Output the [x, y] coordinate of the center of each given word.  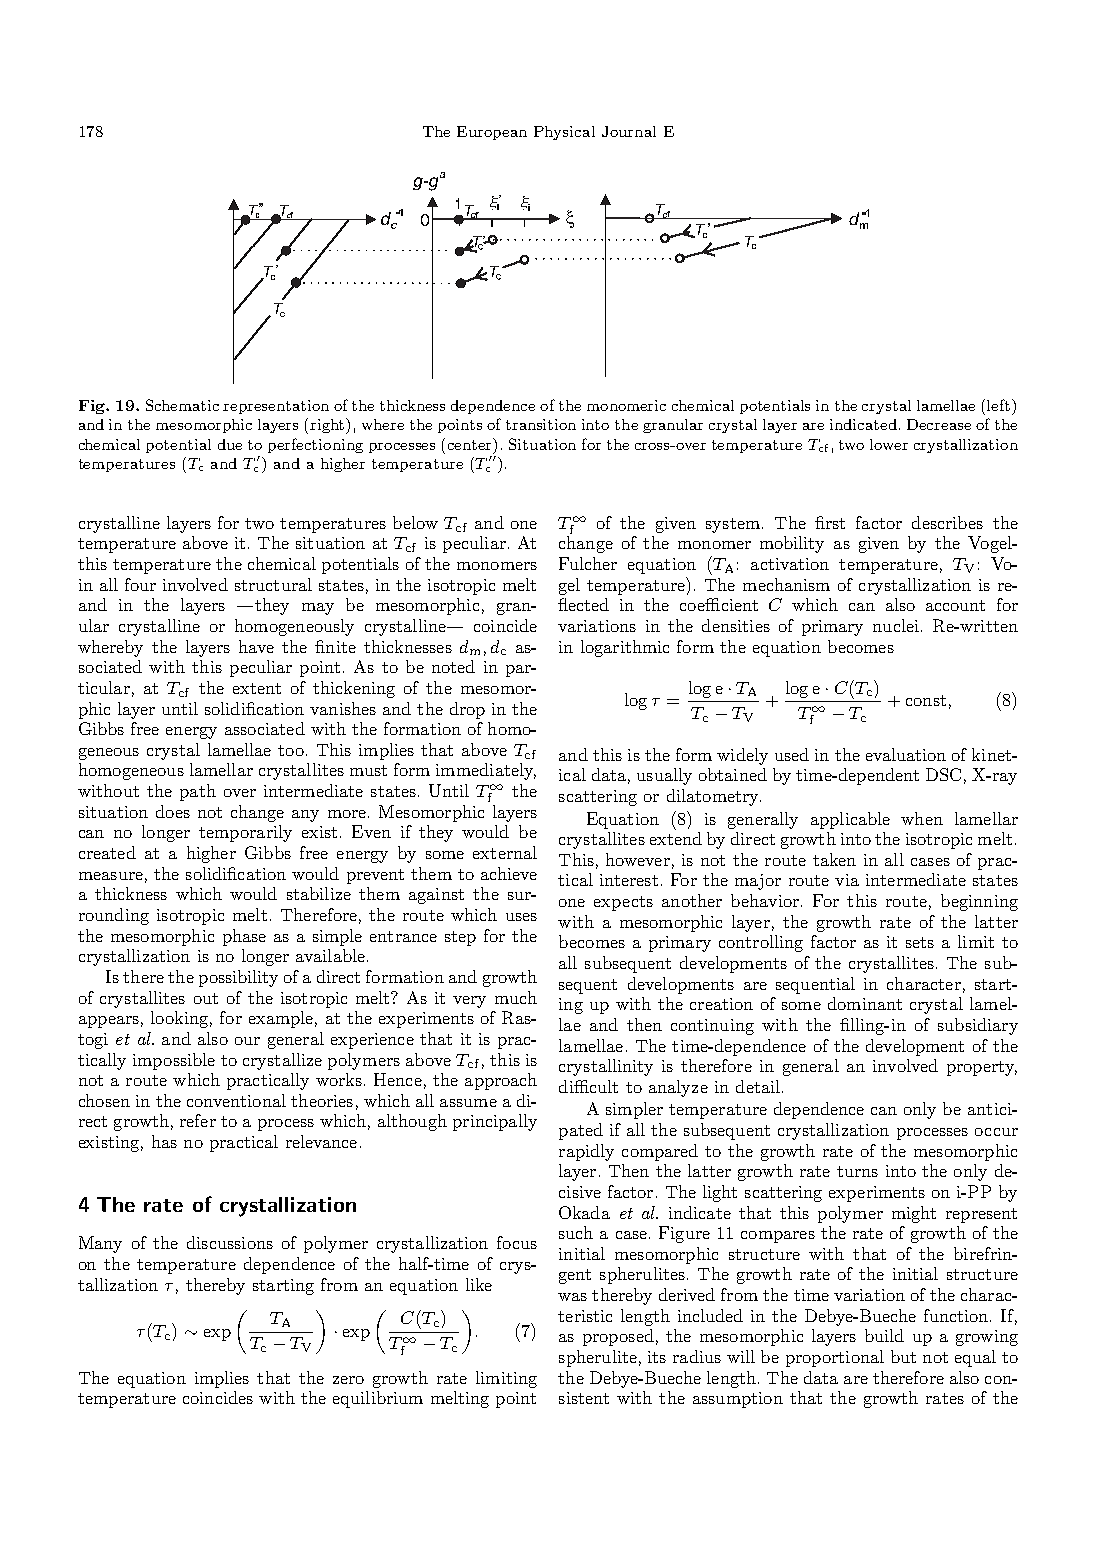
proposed [618, 1337]
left [1000, 405]
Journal [629, 131]
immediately [486, 771]
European [492, 133]
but [903, 1356]
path [198, 792]
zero [348, 1380]
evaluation [906, 754]
